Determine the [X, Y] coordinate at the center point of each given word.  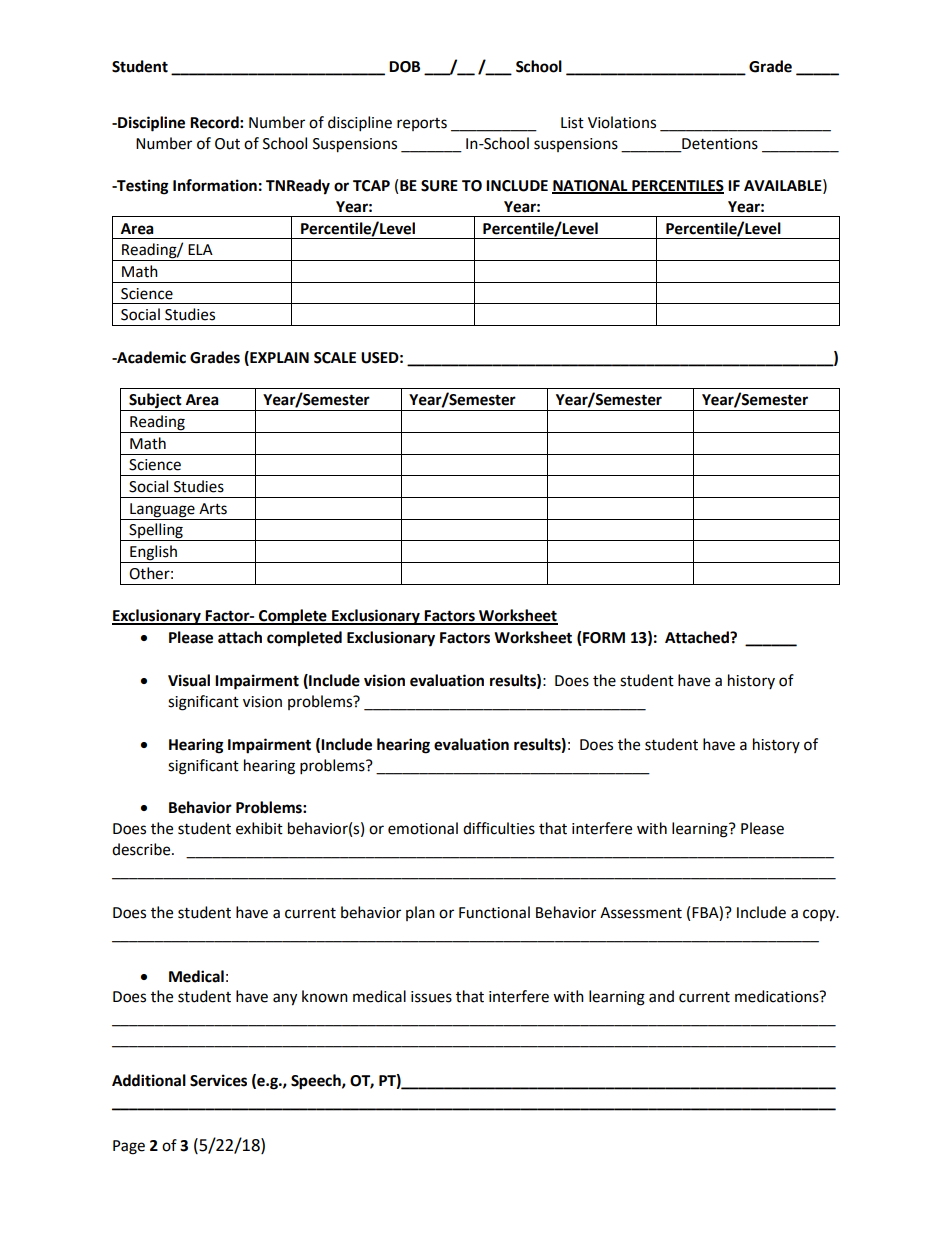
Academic [150, 357]
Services [218, 1080]
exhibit [259, 828]
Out [227, 144]
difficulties [499, 828]
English [153, 554]
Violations [622, 122]
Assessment [641, 913]
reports [422, 124]
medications [778, 996]
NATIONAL [591, 187]
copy [820, 915]
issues [431, 997]
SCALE [335, 358]
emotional [423, 828]
